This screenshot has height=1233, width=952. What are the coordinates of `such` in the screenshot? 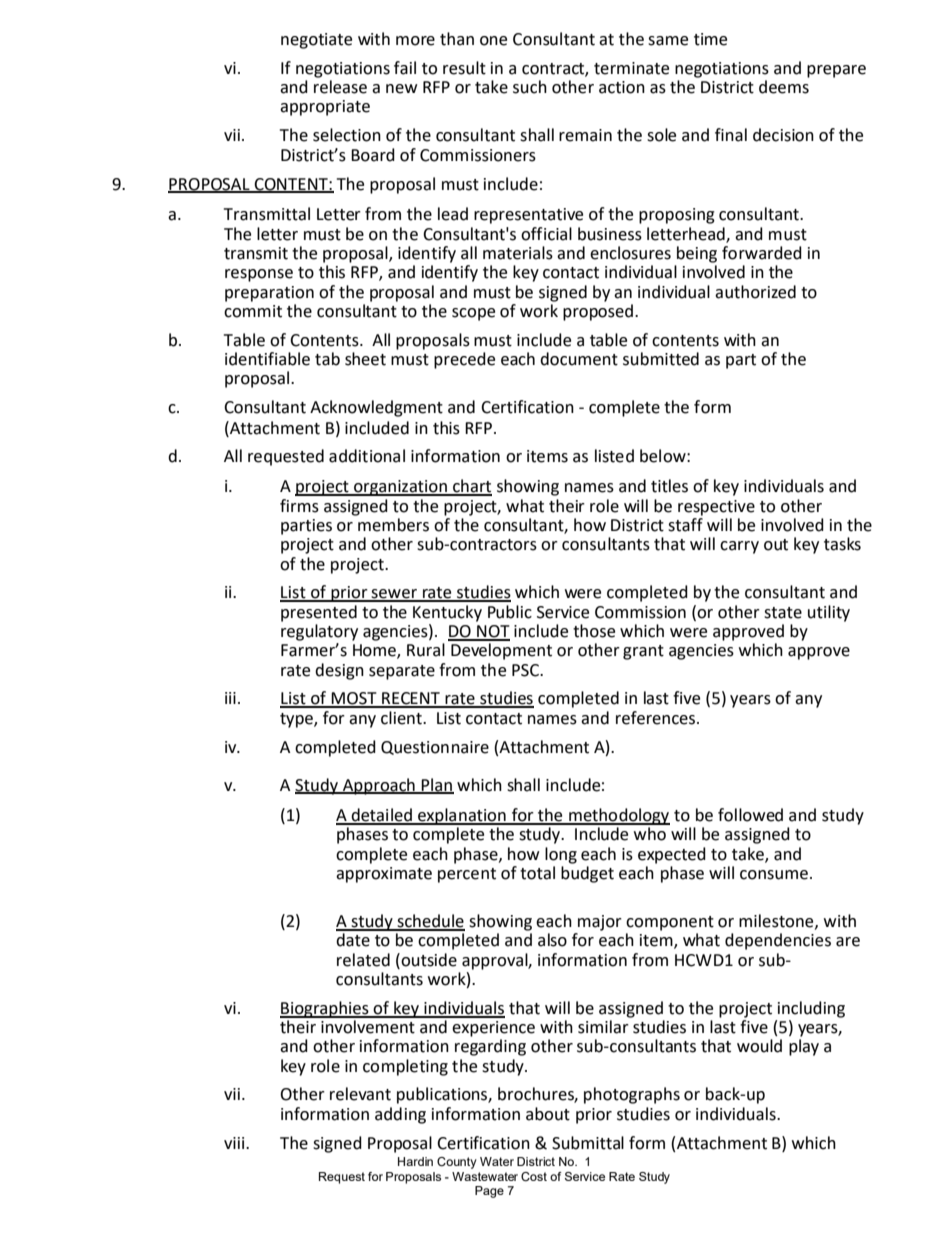 It's located at (530, 87).
